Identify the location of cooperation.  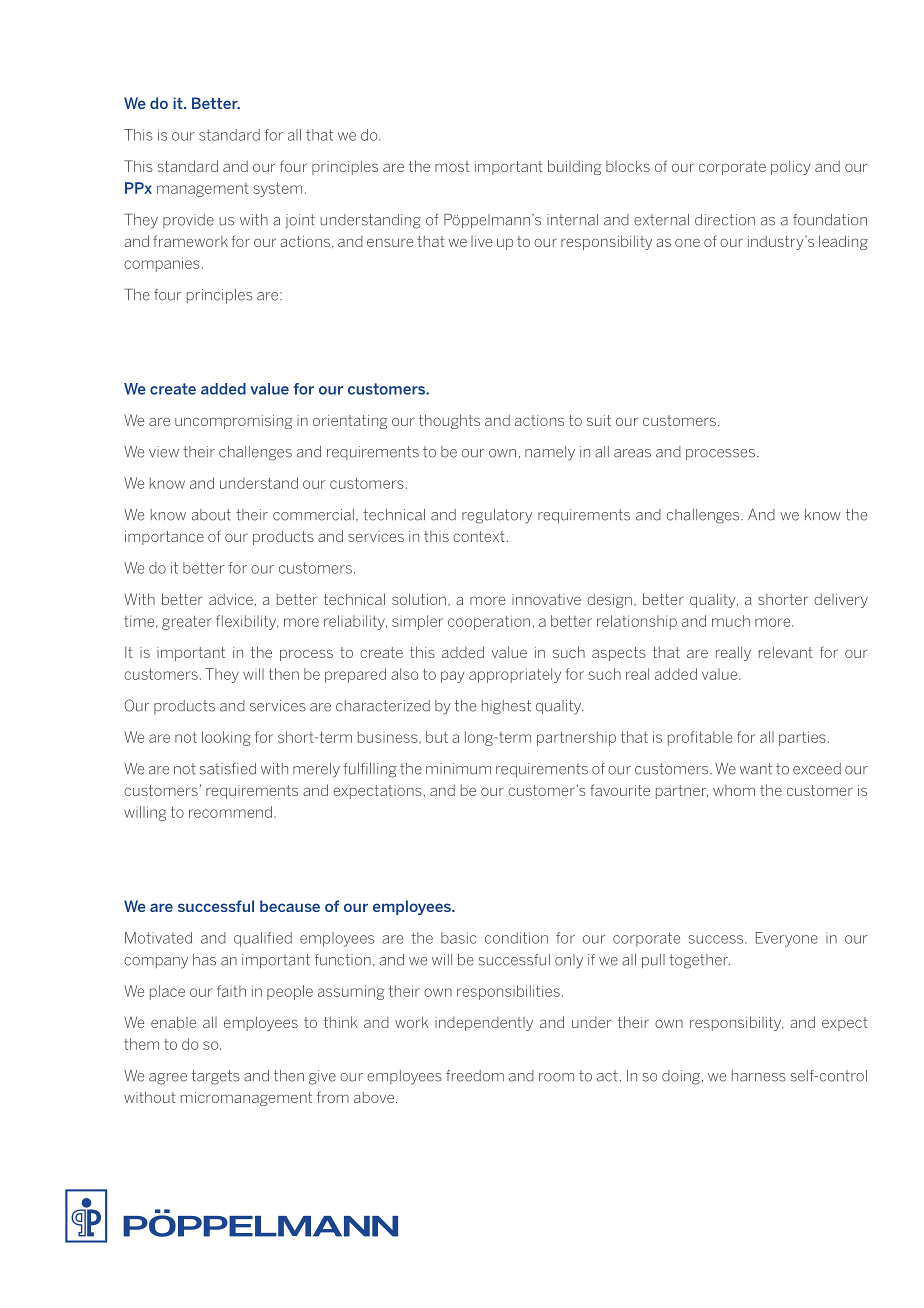
(489, 622).
